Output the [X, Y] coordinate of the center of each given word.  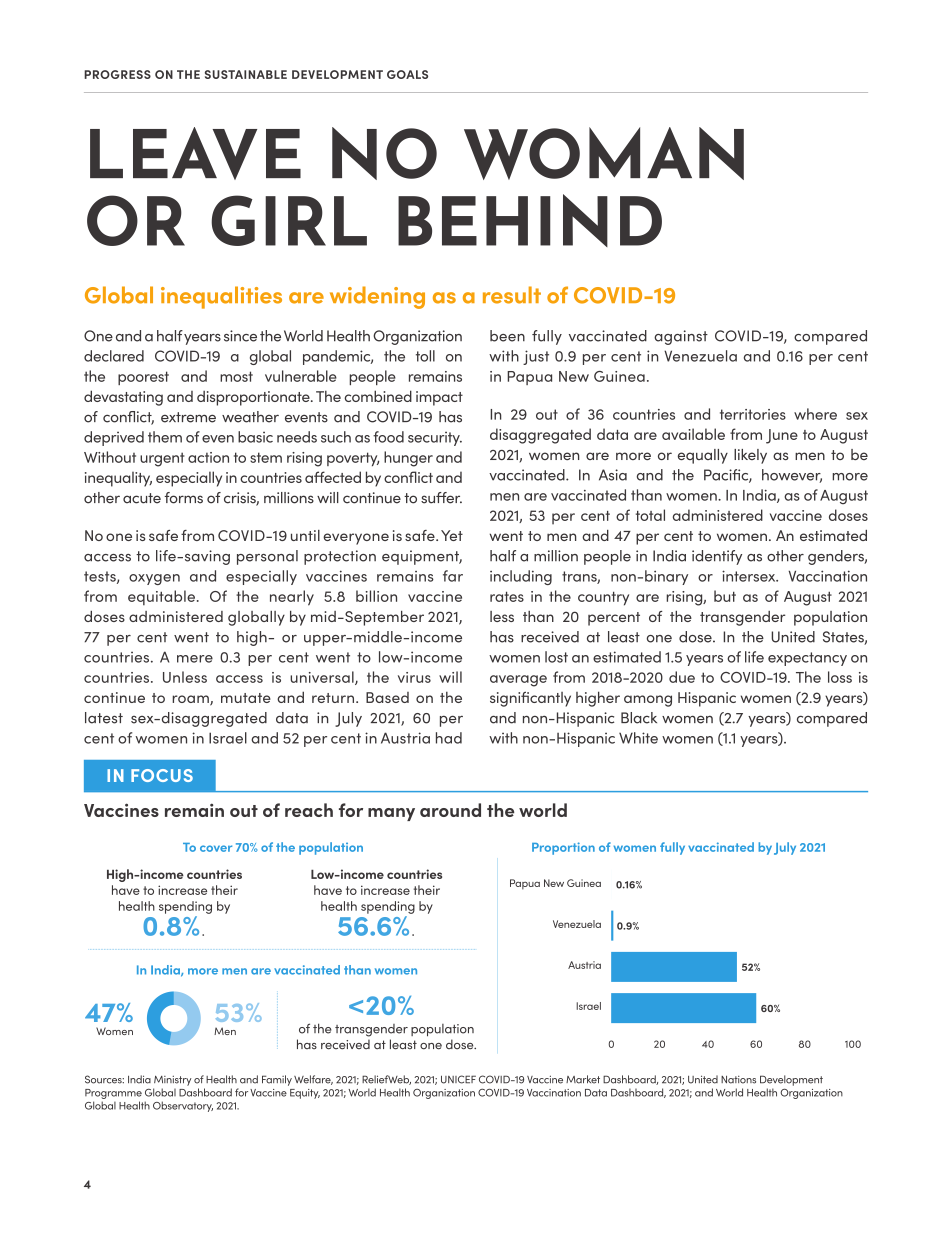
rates [507, 596]
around [450, 810]
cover [216, 848]
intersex [750, 576]
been [507, 336]
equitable [161, 597]
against [681, 337]
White [638, 738]
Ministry [172, 1081]
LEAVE [195, 153]
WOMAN [604, 153]
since [240, 336]
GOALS [407, 74]
